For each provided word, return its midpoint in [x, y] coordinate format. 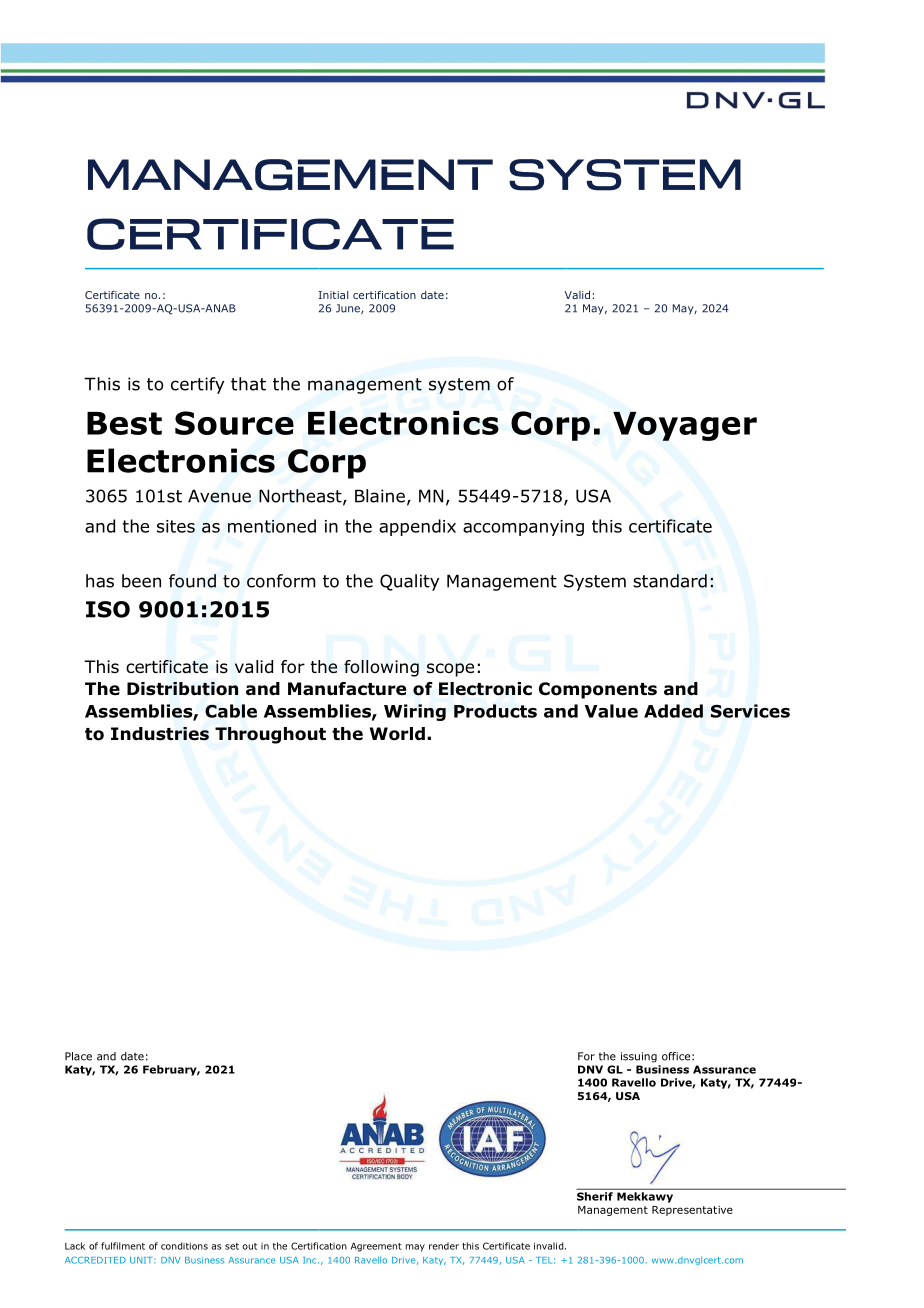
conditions [184, 1246]
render [444, 1246]
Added [673, 711]
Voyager [685, 426]
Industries [160, 734]
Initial [333, 295]
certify [197, 385]
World [397, 734]
